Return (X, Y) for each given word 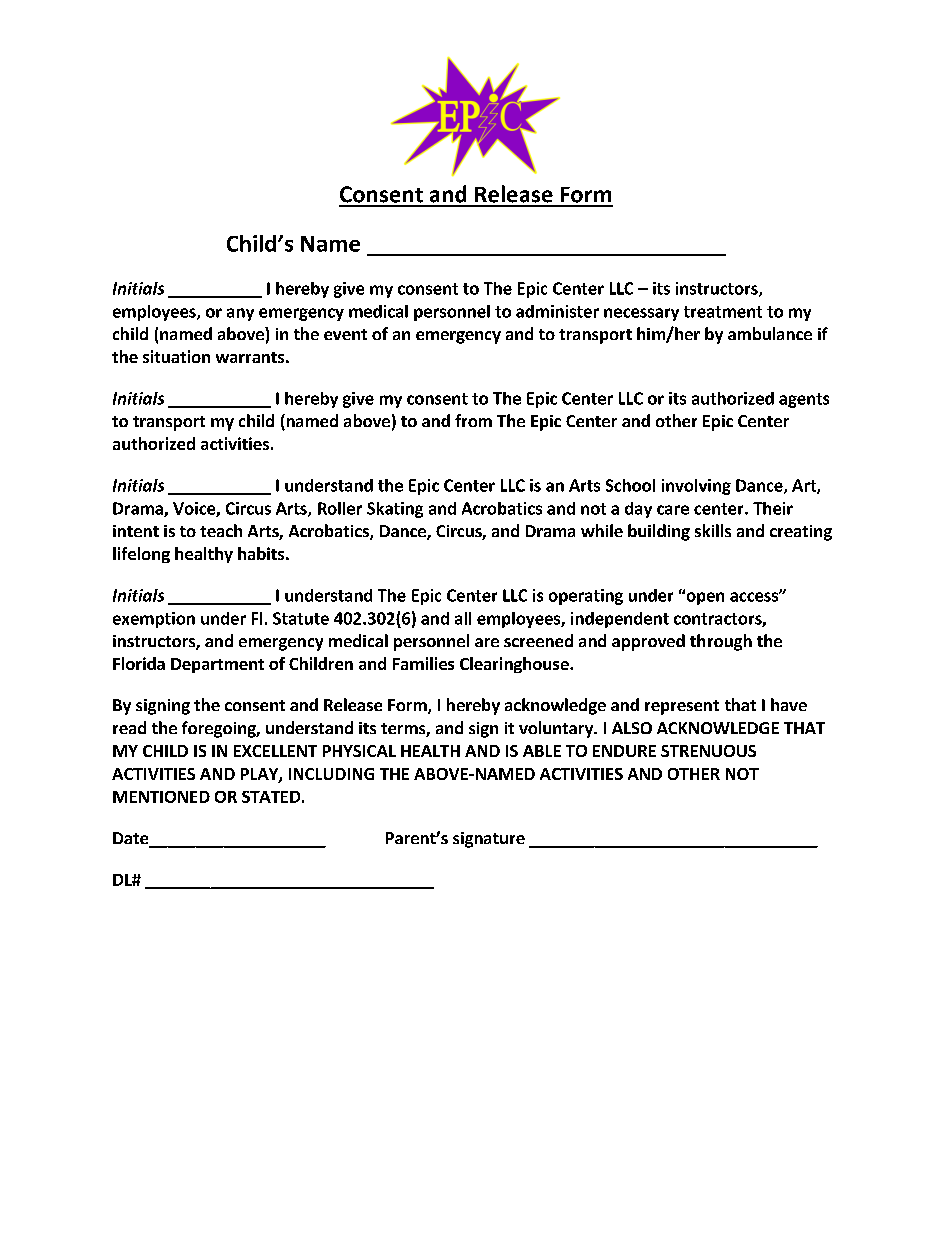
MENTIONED (161, 797)
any (240, 314)
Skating (395, 510)
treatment (723, 312)
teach (221, 530)
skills (713, 530)
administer (557, 311)
